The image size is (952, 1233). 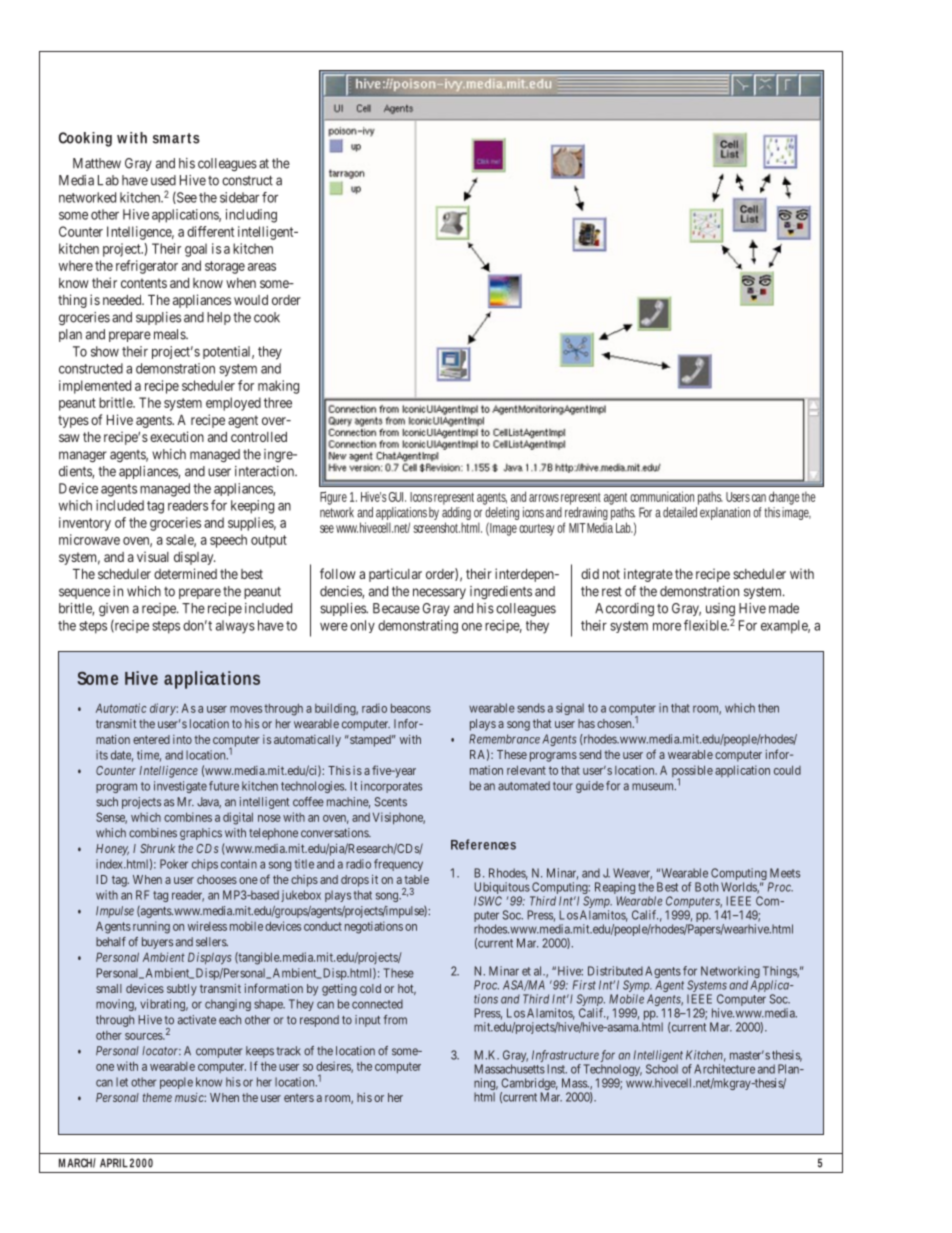 What do you see at coordinates (278, 387) in the page?
I see `making` at bounding box center [278, 387].
